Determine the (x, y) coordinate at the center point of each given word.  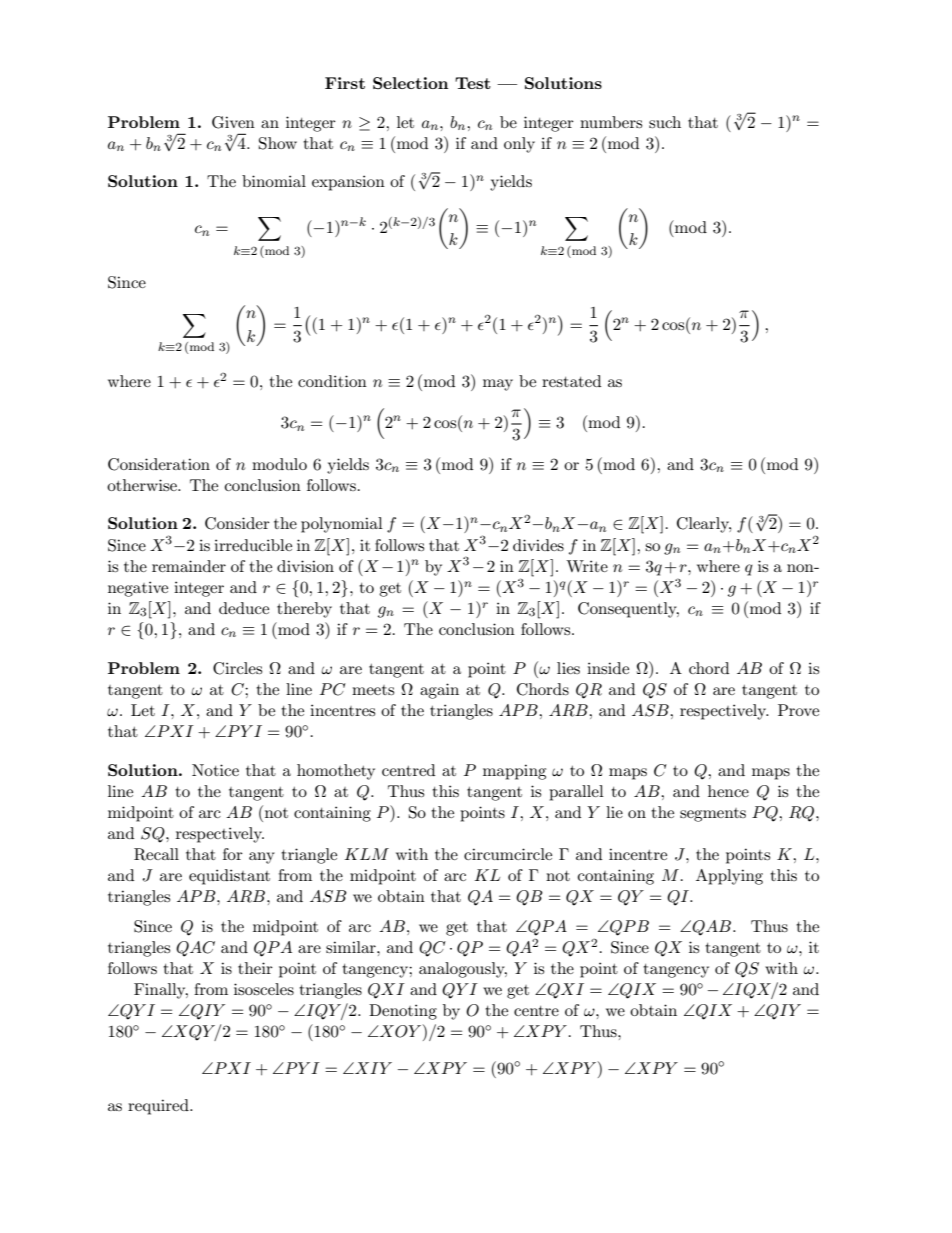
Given (233, 122)
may (498, 385)
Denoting (403, 1012)
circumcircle (508, 854)
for (233, 854)
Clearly (704, 525)
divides (538, 545)
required (159, 1107)
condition (332, 381)
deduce (244, 608)
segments (713, 815)
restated (571, 381)
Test (473, 83)
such (665, 122)
